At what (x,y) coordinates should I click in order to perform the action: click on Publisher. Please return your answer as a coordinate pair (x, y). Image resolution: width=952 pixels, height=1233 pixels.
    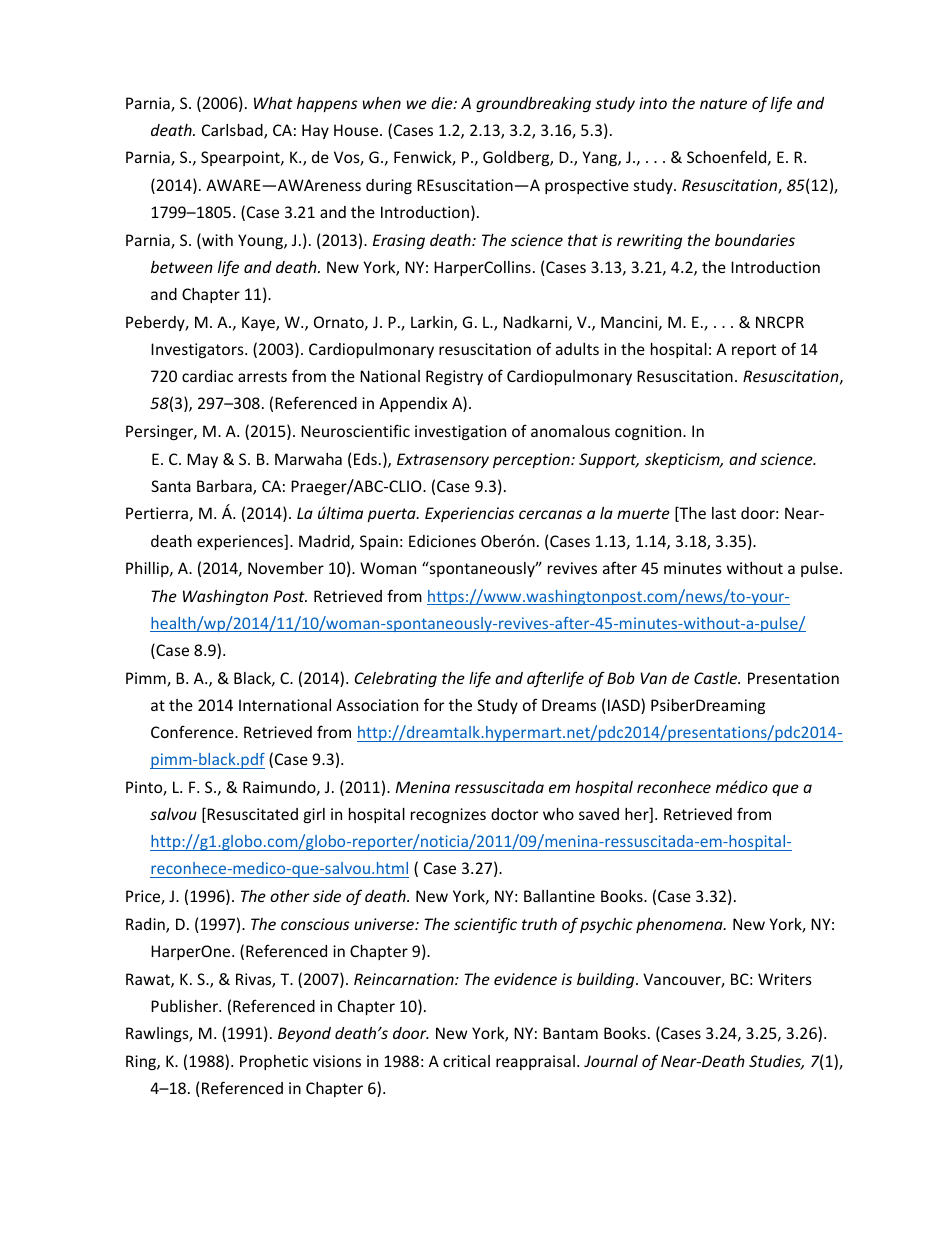
    Looking at the image, I should click on (185, 1006).
